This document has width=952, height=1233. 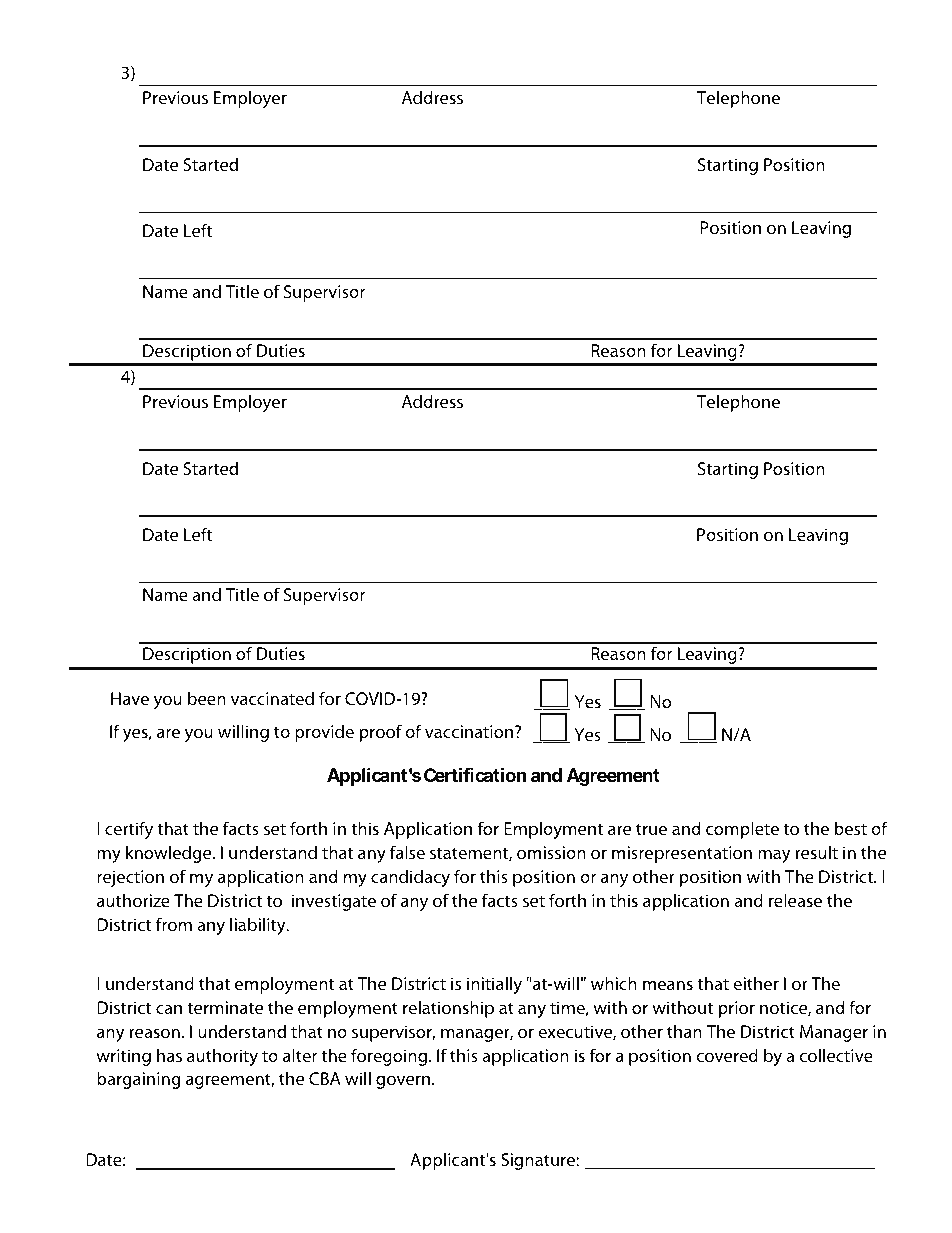 I want to click on knowledge, so click(x=170, y=854).
